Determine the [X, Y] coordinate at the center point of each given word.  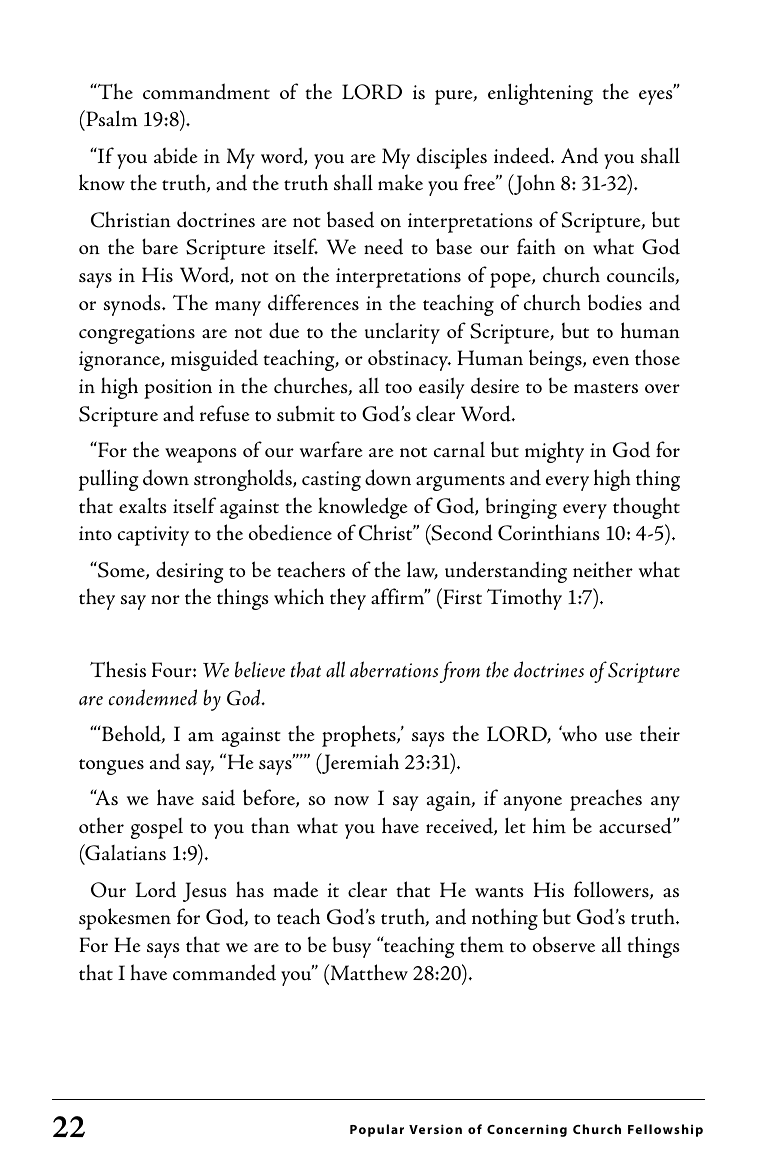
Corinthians [549, 532]
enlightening [540, 94]
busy [352, 947]
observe [564, 944]
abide [176, 155]
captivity [153, 536]
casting [331, 481]
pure [455, 97]
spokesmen [125, 919]
